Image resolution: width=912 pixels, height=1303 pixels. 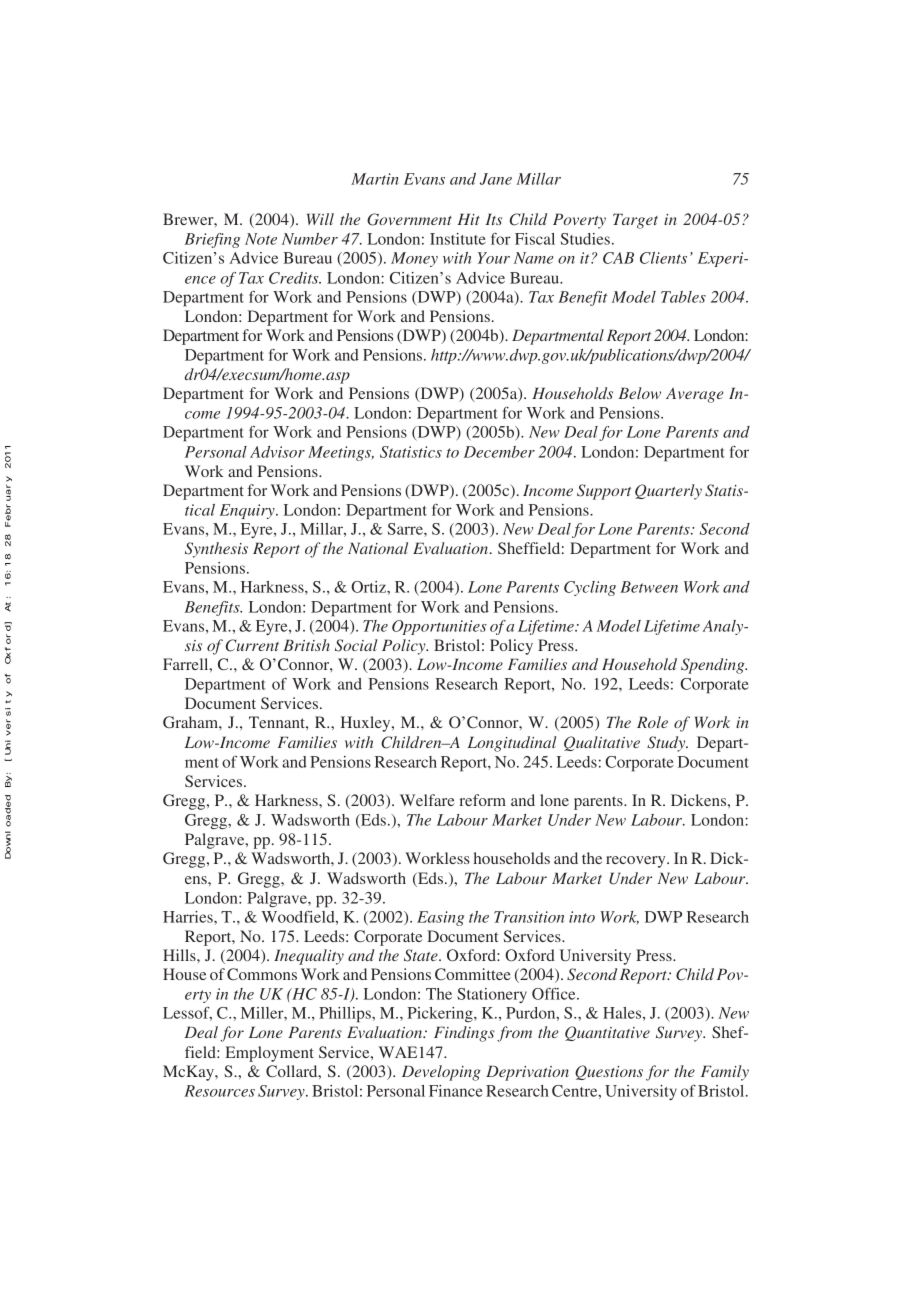 What do you see at coordinates (439, 627) in the screenshot?
I see `Opportunities` at bounding box center [439, 627].
